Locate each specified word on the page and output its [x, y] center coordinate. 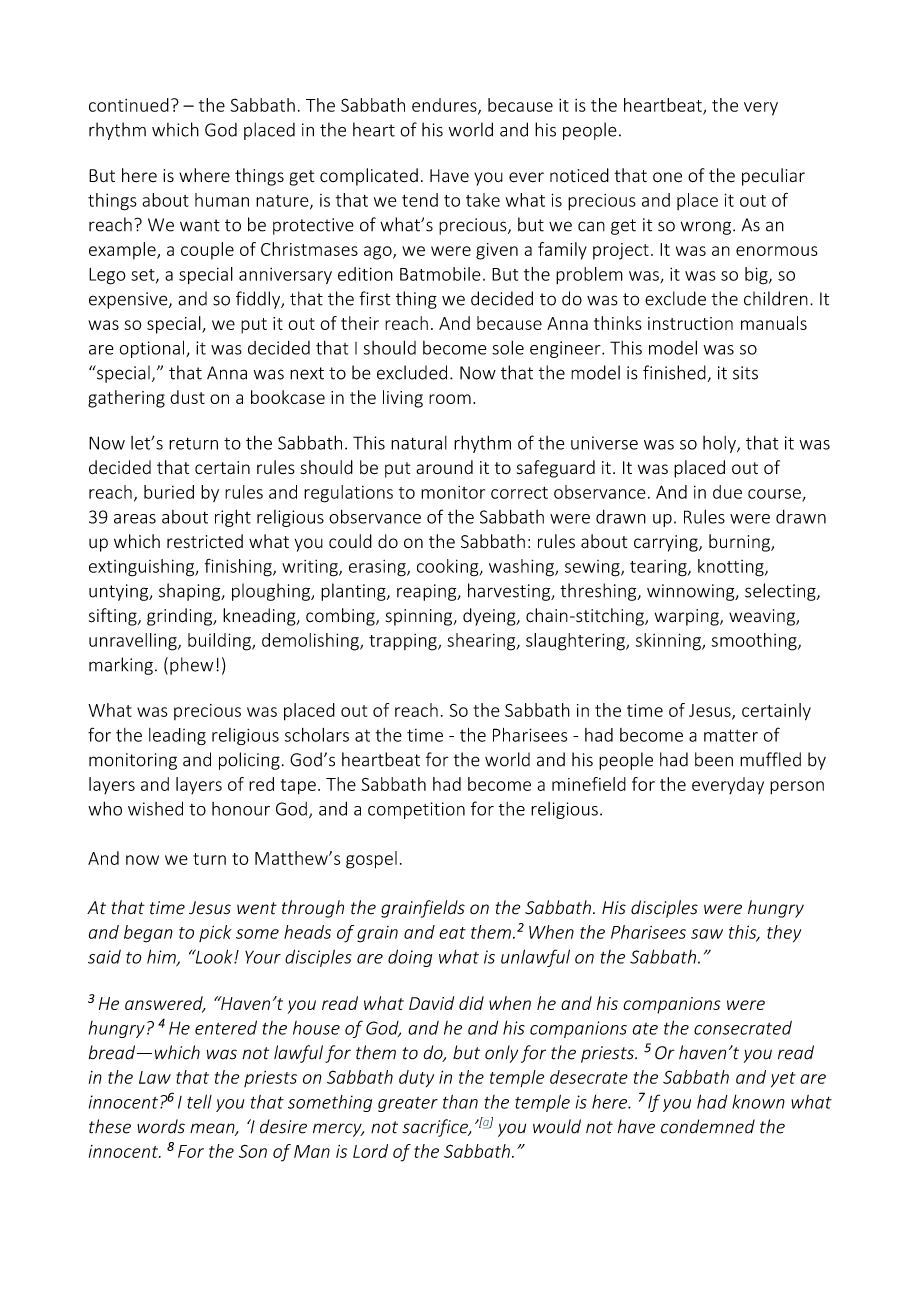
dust [187, 397]
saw [707, 934]
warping [688, 617]
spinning [420, 617]
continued [129, 105]
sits [745, 373]
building [220, 642]
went [257, 908]
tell [199, 1101]
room [450, 399]
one [667, 177]
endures [445, 106]
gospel [371, 860]
